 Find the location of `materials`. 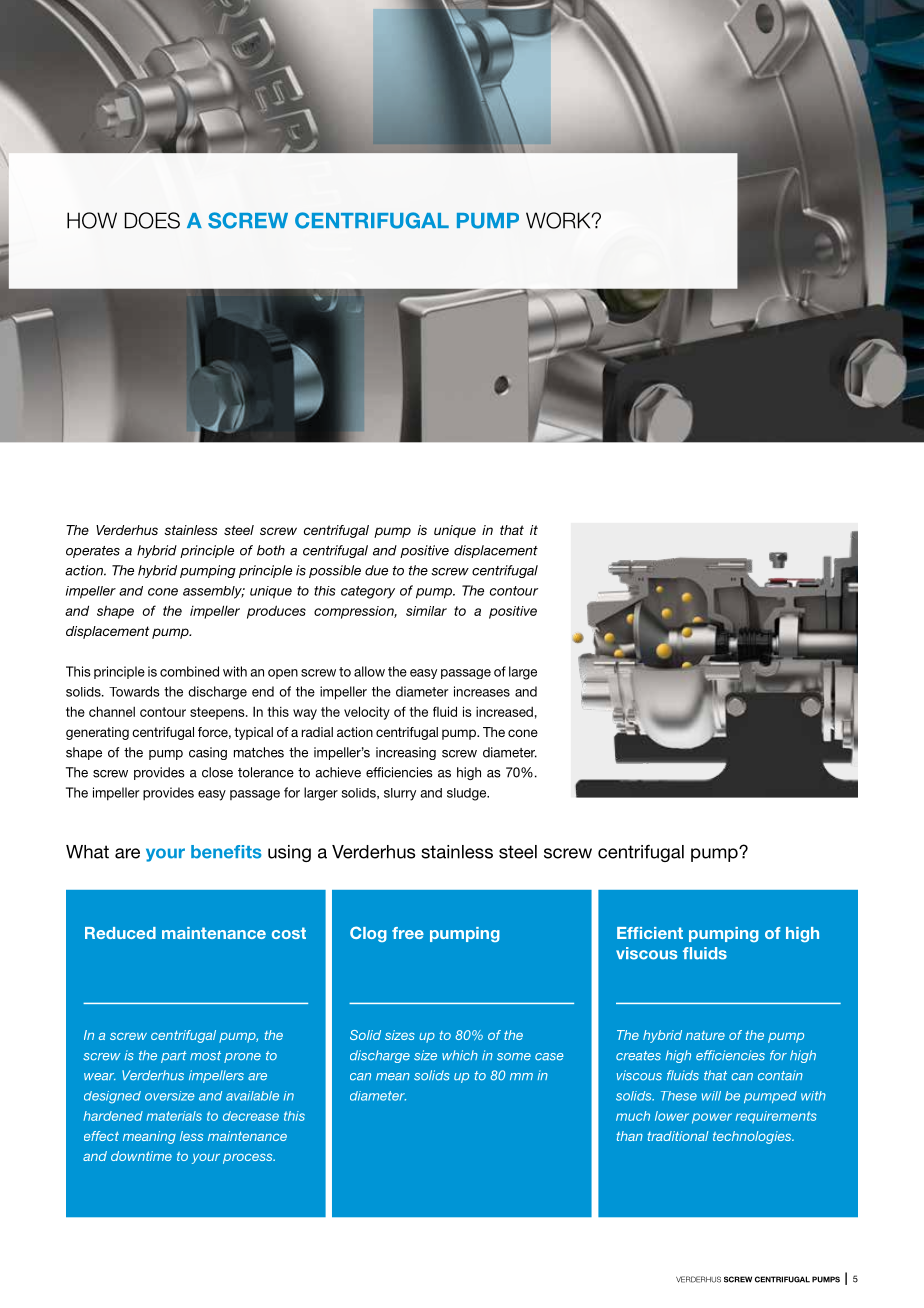

materials is located at coordinates (174, 1116).
